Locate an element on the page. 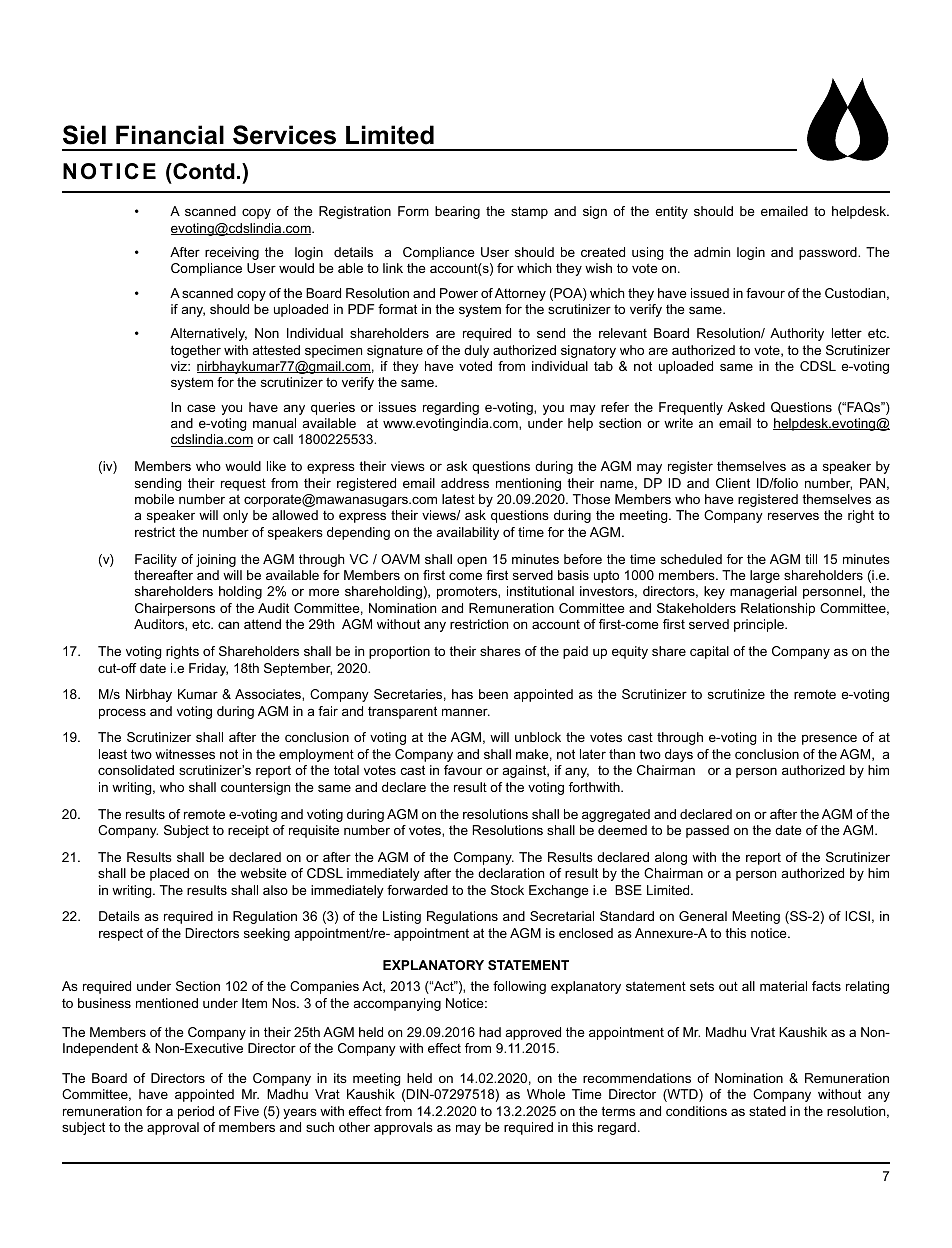  Client is located at coordinates (733, 483).
